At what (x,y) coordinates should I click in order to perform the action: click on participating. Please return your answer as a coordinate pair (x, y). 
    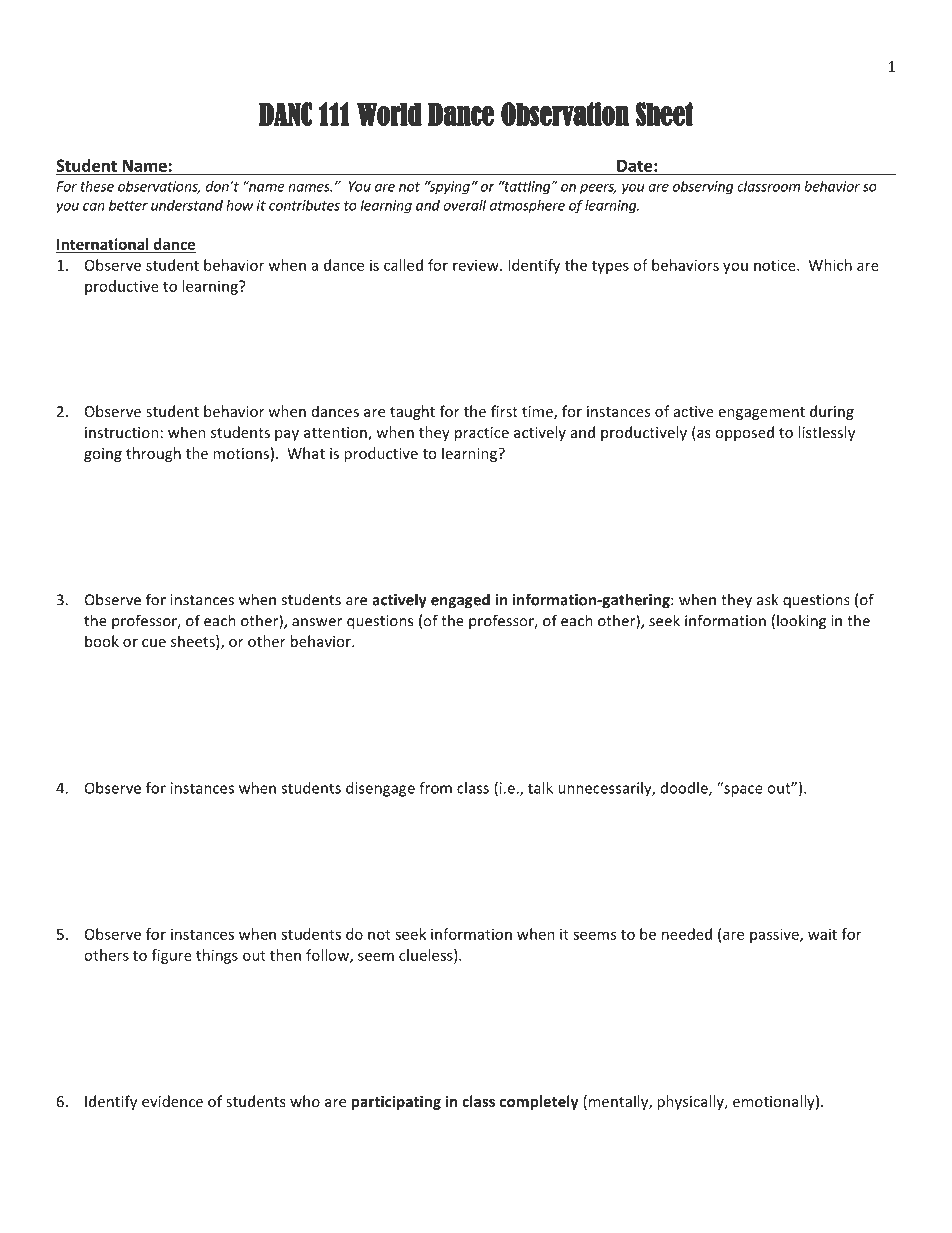
    Looking at the image, I should click on (396, 1102).
